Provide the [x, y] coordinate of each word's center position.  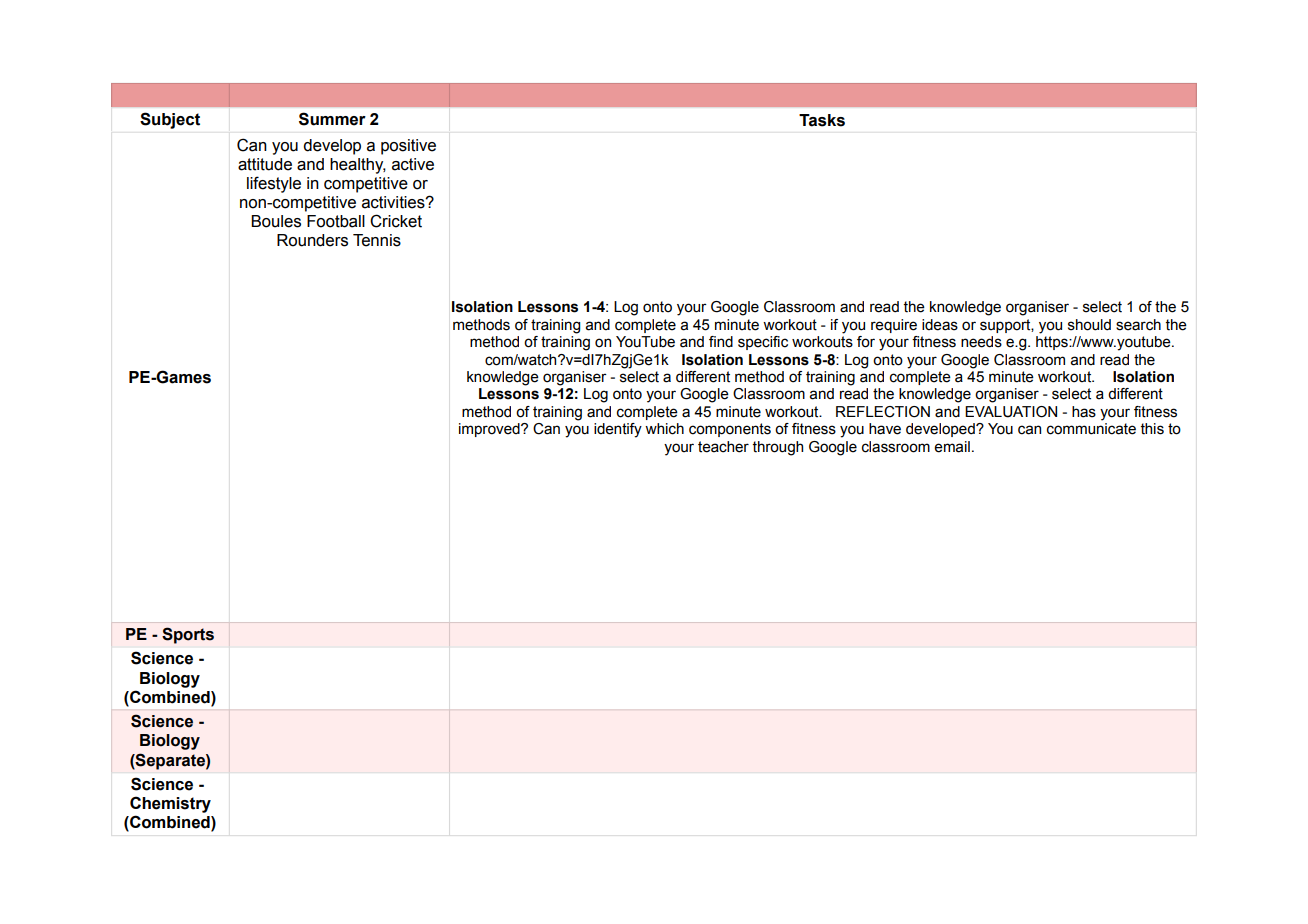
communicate [1091, 429]
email [952, 447]
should [1089, 325]
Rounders [312, 240]
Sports [188, 635]
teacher [723, 447]
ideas [940, 325]
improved [490, 430]
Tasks [822, 120]
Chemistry [170, 804]
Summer [332, 119]
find [721, 341]
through [778, 448]
